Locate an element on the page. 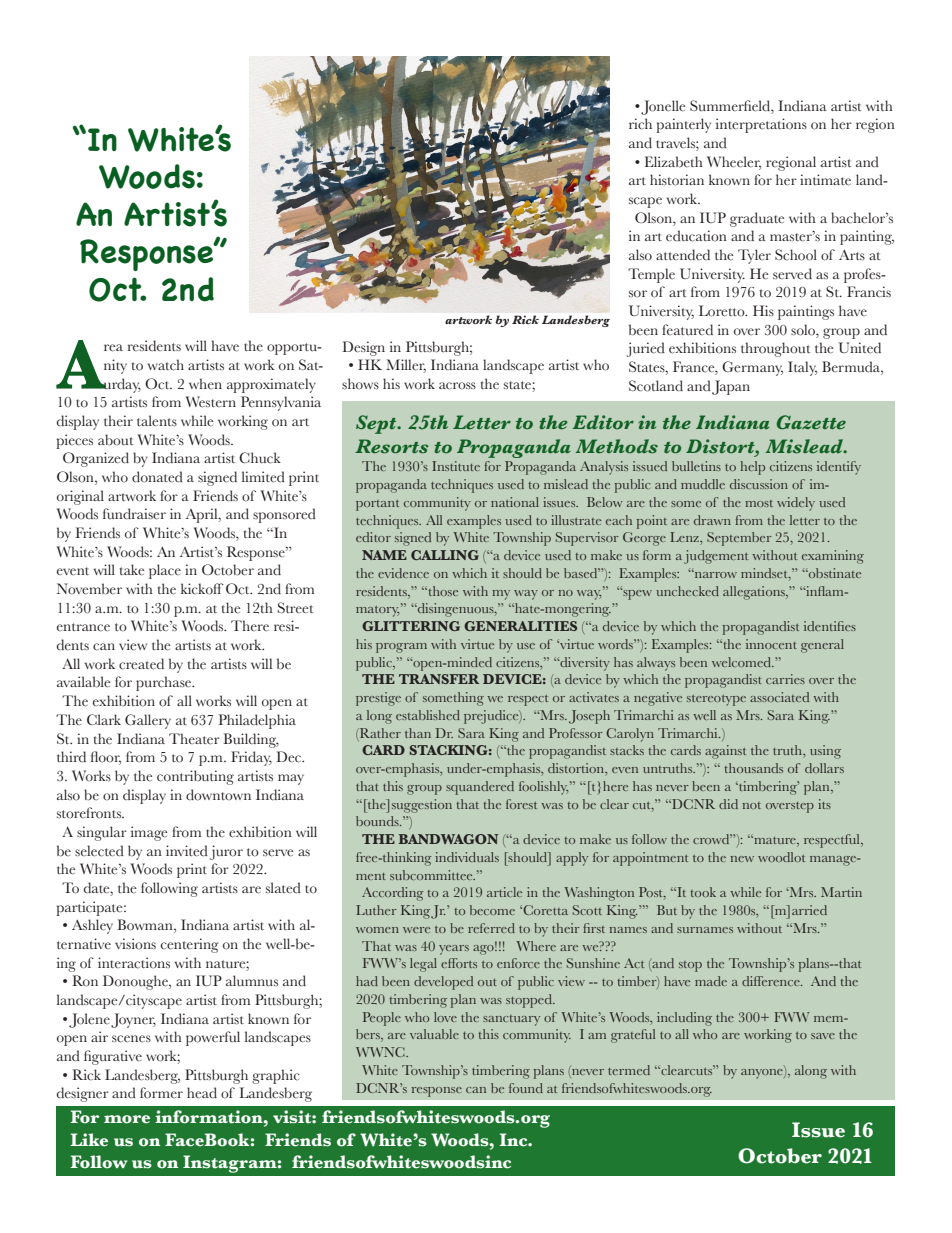  most is located at coordinates (759, 503).
